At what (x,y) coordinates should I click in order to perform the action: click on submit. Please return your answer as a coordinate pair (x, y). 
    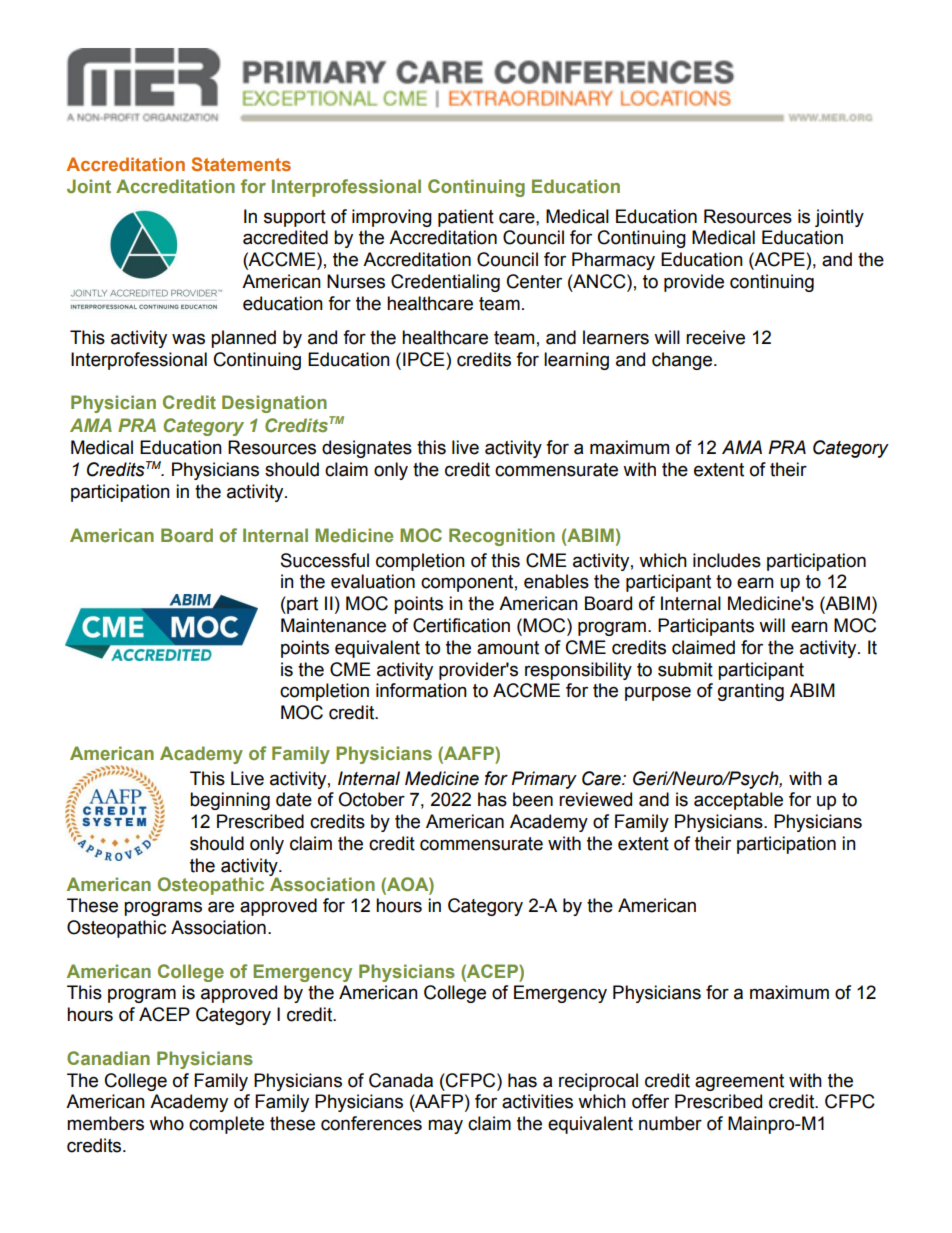
    Looking at the image, I should click on (685, 669).
